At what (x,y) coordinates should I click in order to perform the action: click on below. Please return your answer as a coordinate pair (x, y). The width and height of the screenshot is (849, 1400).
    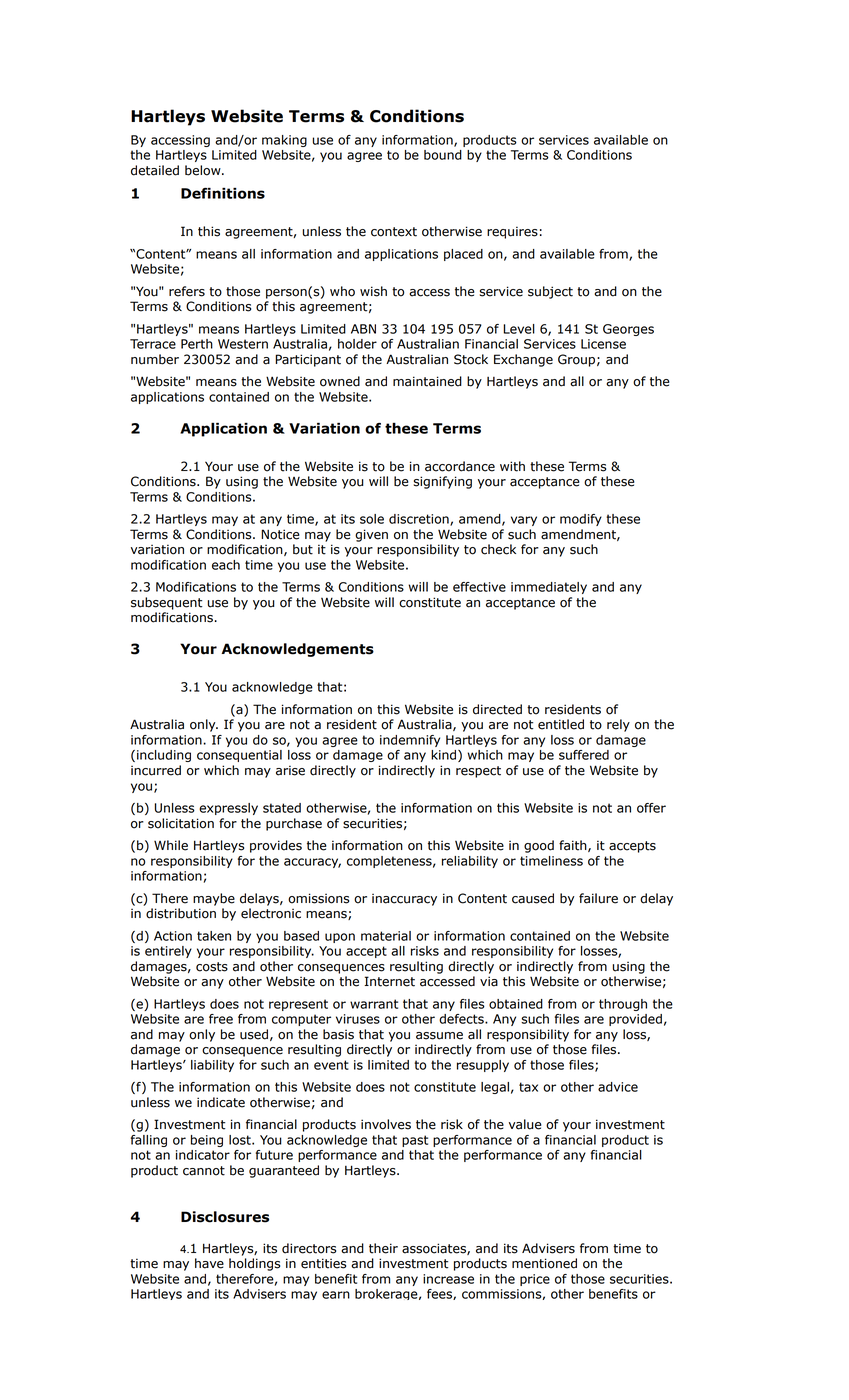
    Looking at the image, I should click on (204, 170).
